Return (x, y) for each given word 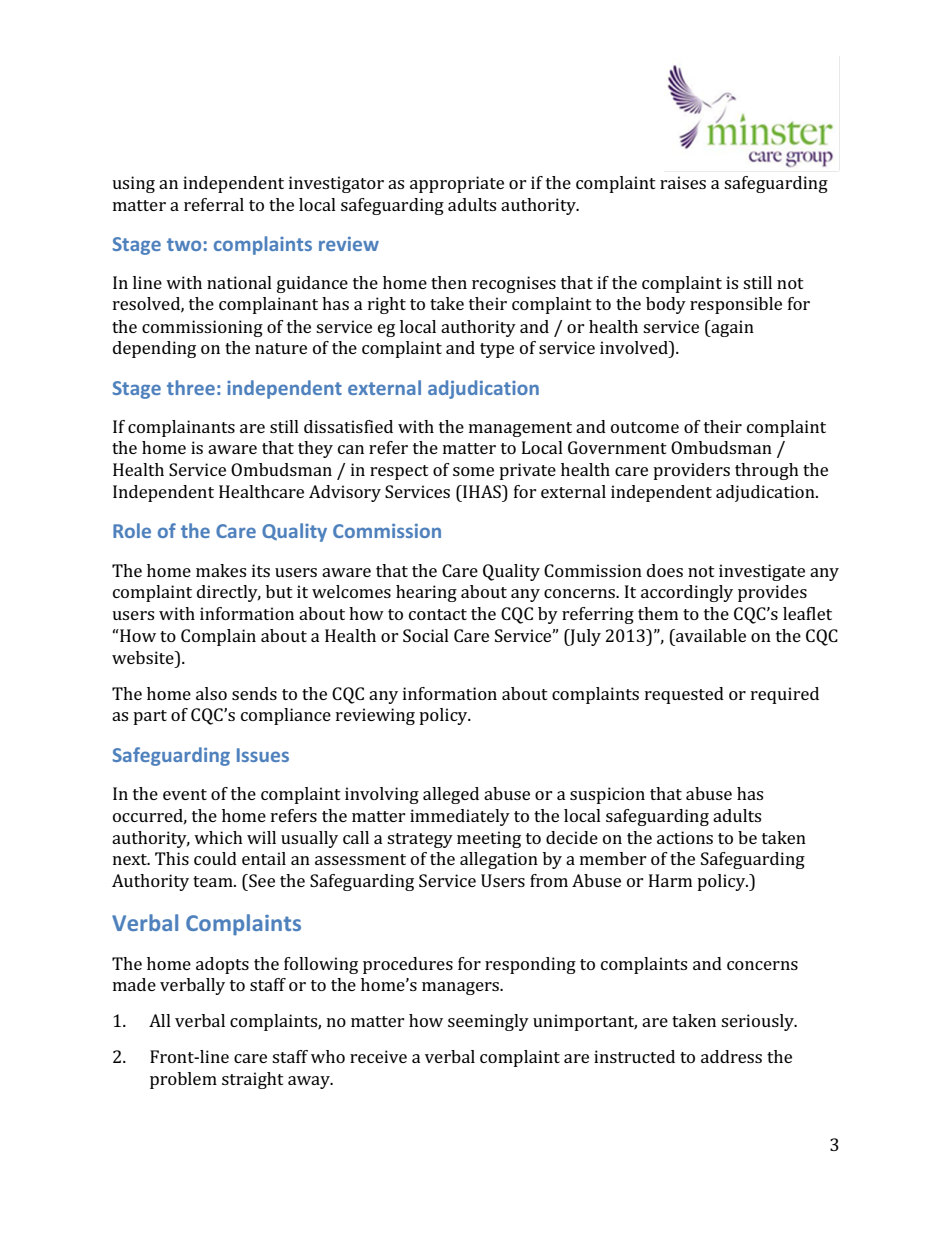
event (185, 794)
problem (183, 1080)
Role (132, 530)
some (473, 471)
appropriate (457, 184)
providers (691, 471)
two (184, 244)
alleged (451, 795)
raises (683, 182)
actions (685, 837)
